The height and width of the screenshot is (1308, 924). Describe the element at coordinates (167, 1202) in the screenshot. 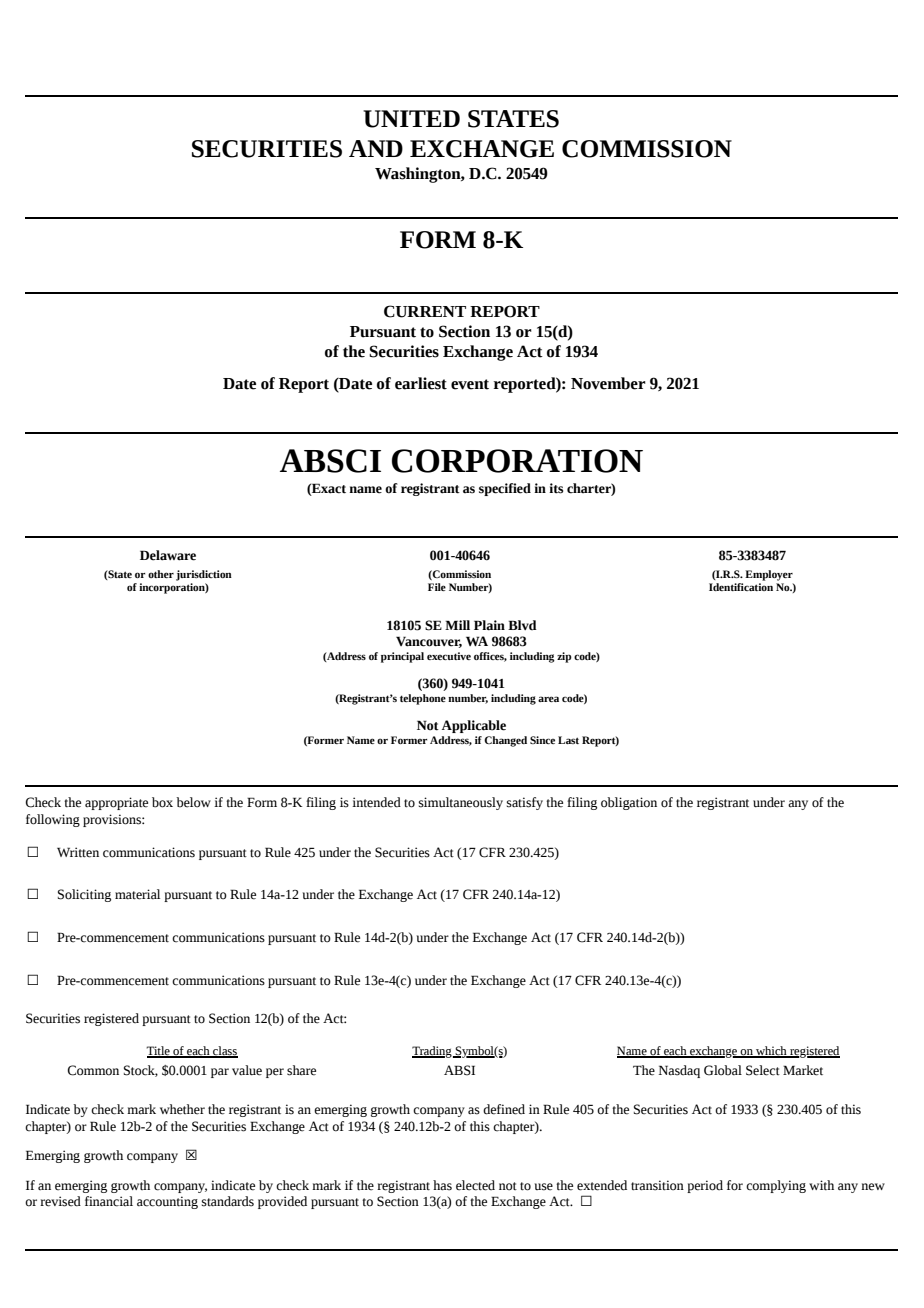

I see `accounting` at that location.
